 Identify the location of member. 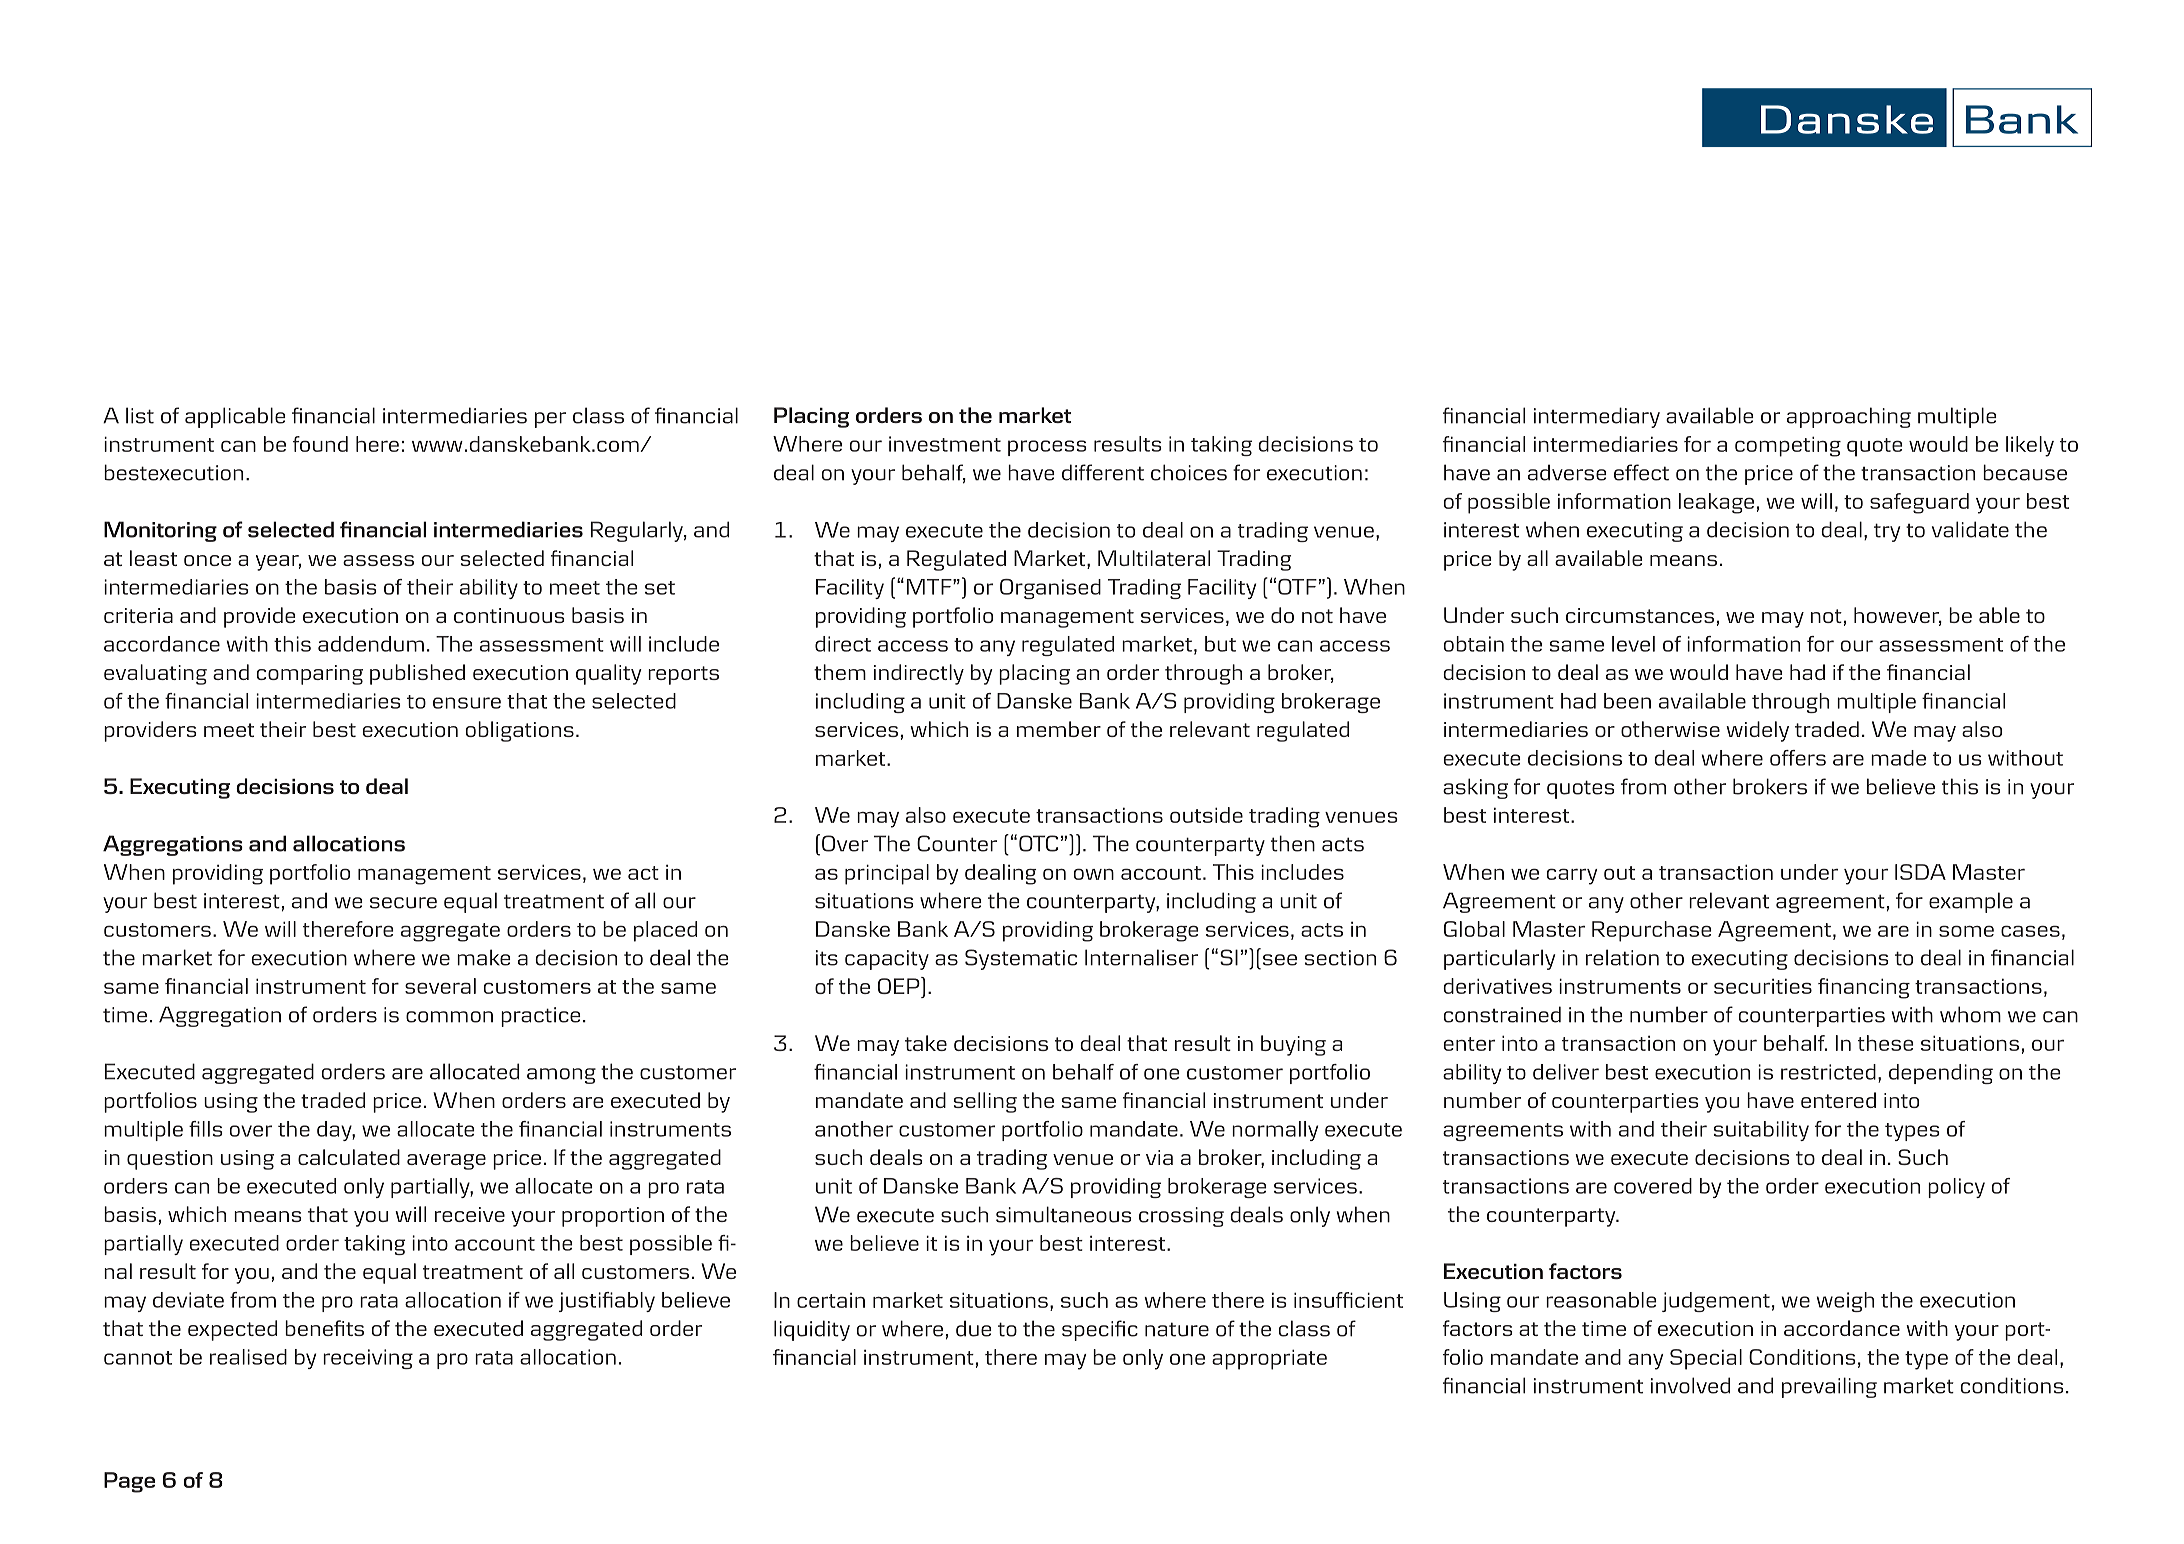
(1059, 729).
